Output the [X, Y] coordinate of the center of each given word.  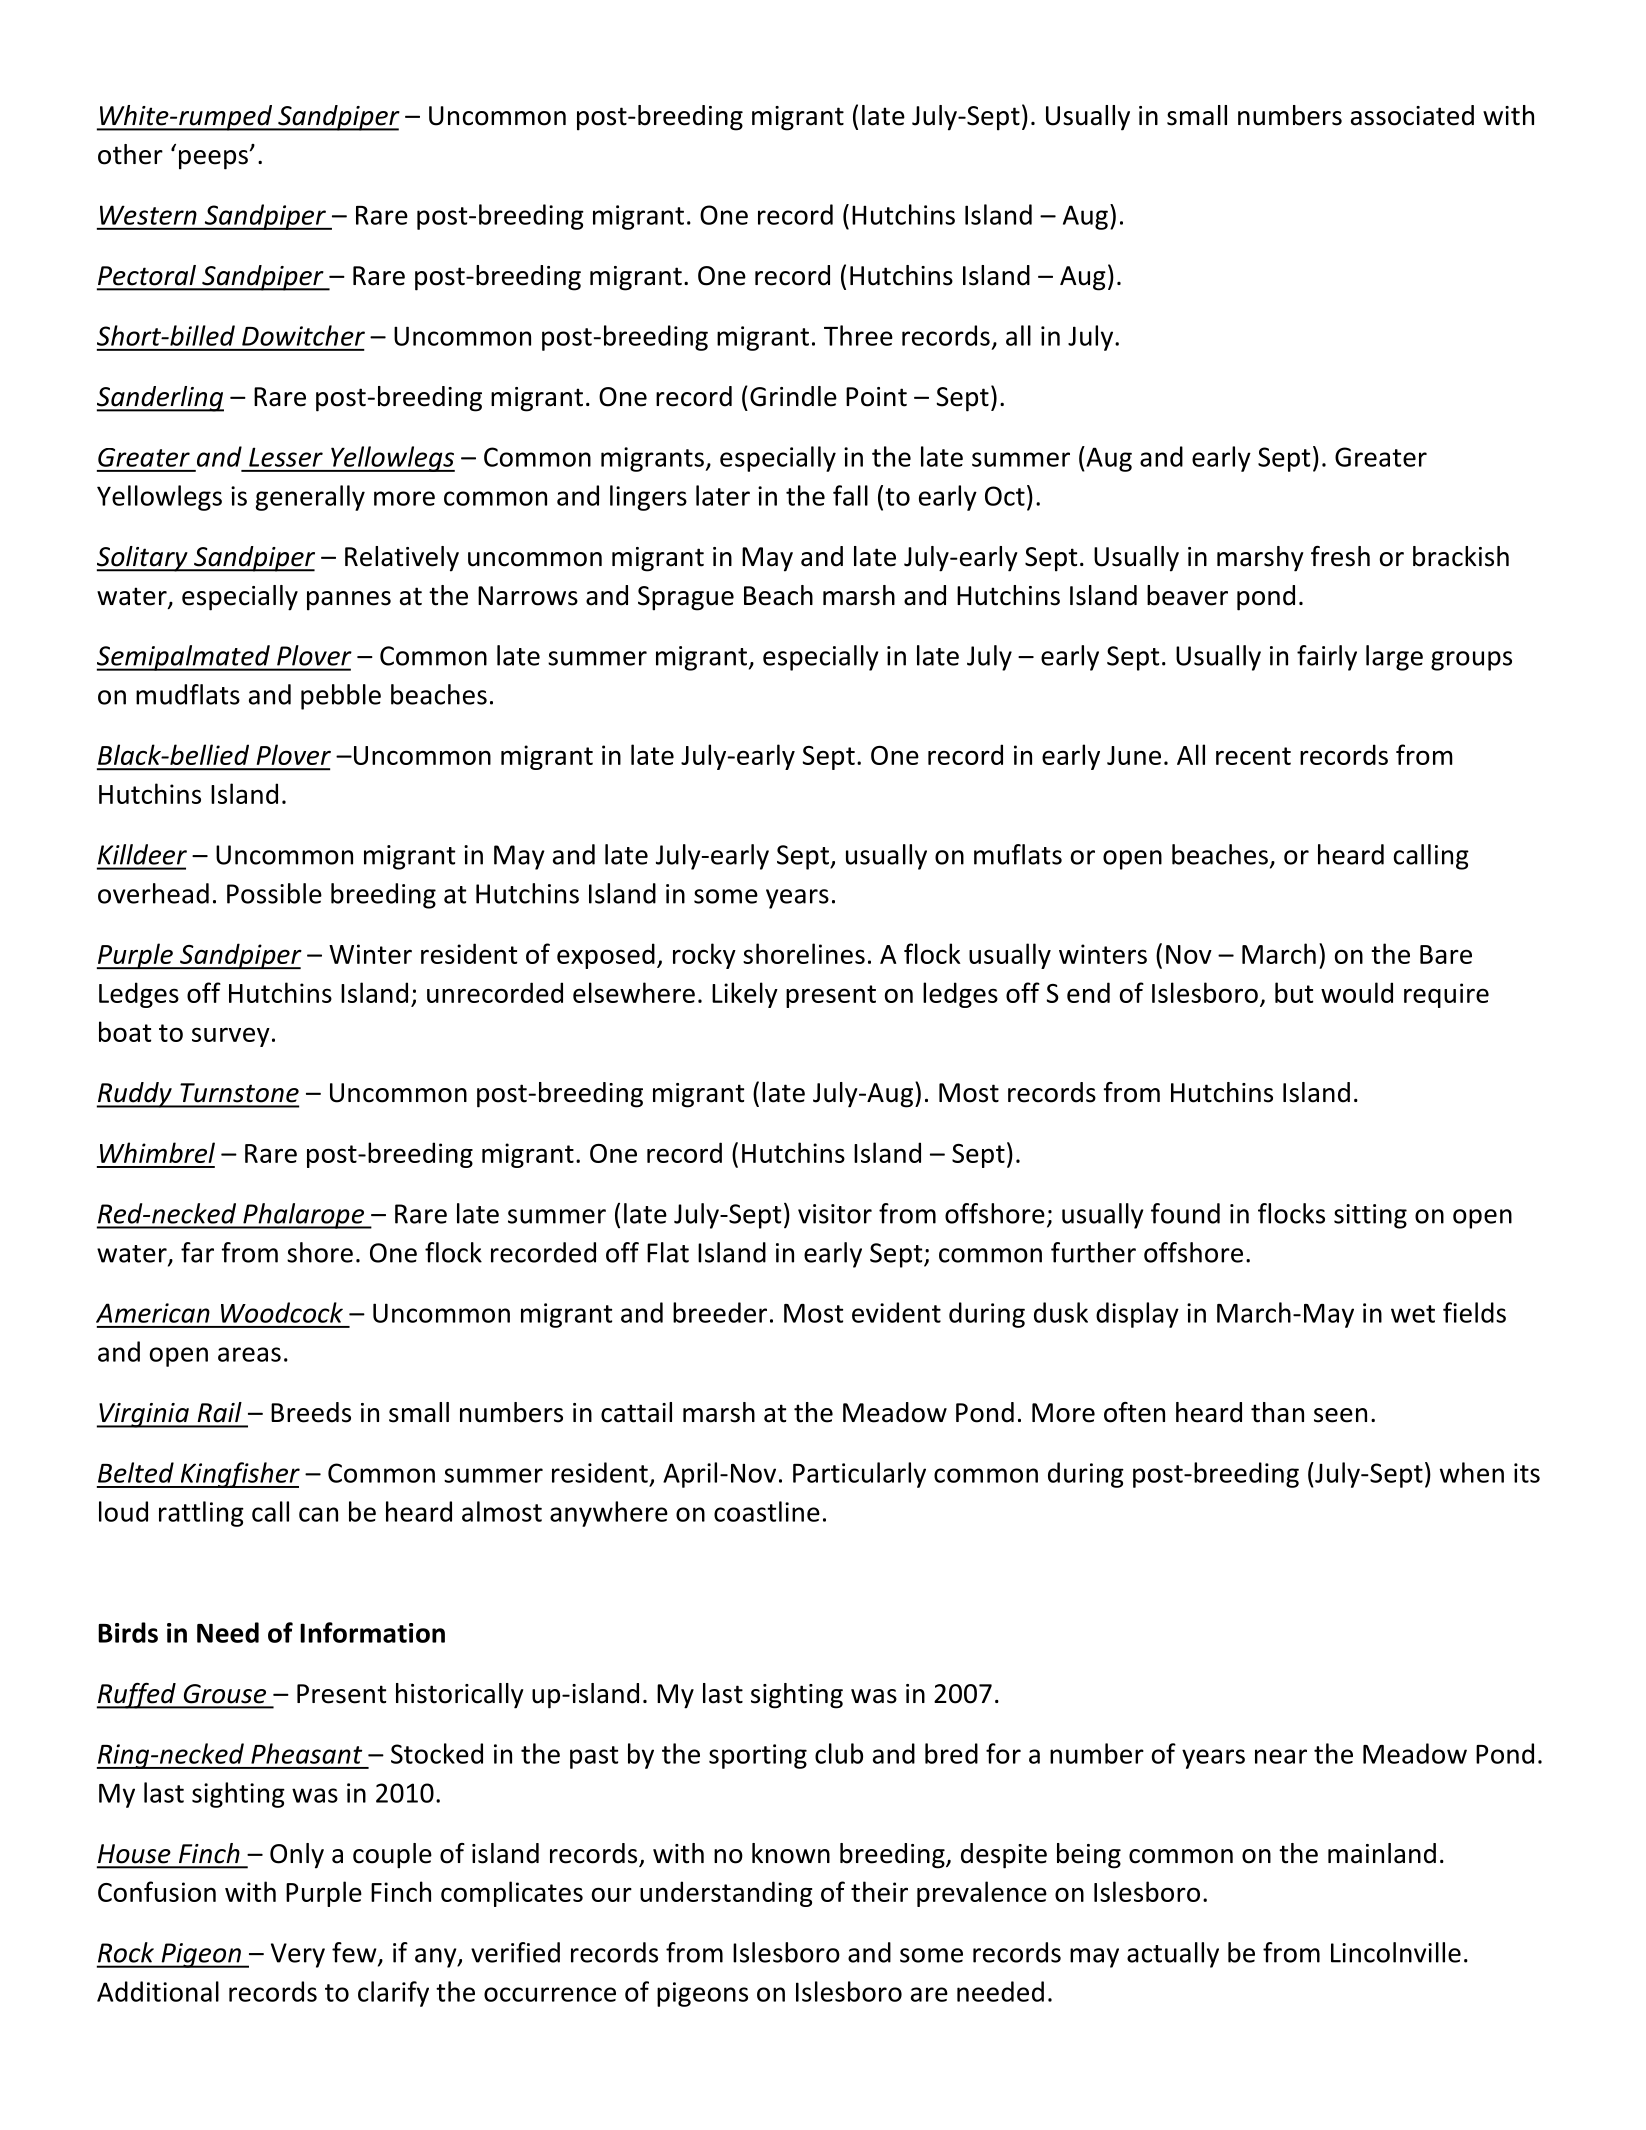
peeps [214, 160]
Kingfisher [239, 1475]
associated [1412, 115]
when [1472, 1472]
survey [231, 1037]
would [1357, 992]
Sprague [686, 598]
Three [858, 335]
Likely [745, 995]
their [879, 1891]
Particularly [859, 1475]
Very [298, 1955]
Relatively [402, 559]
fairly [1327, 658]
